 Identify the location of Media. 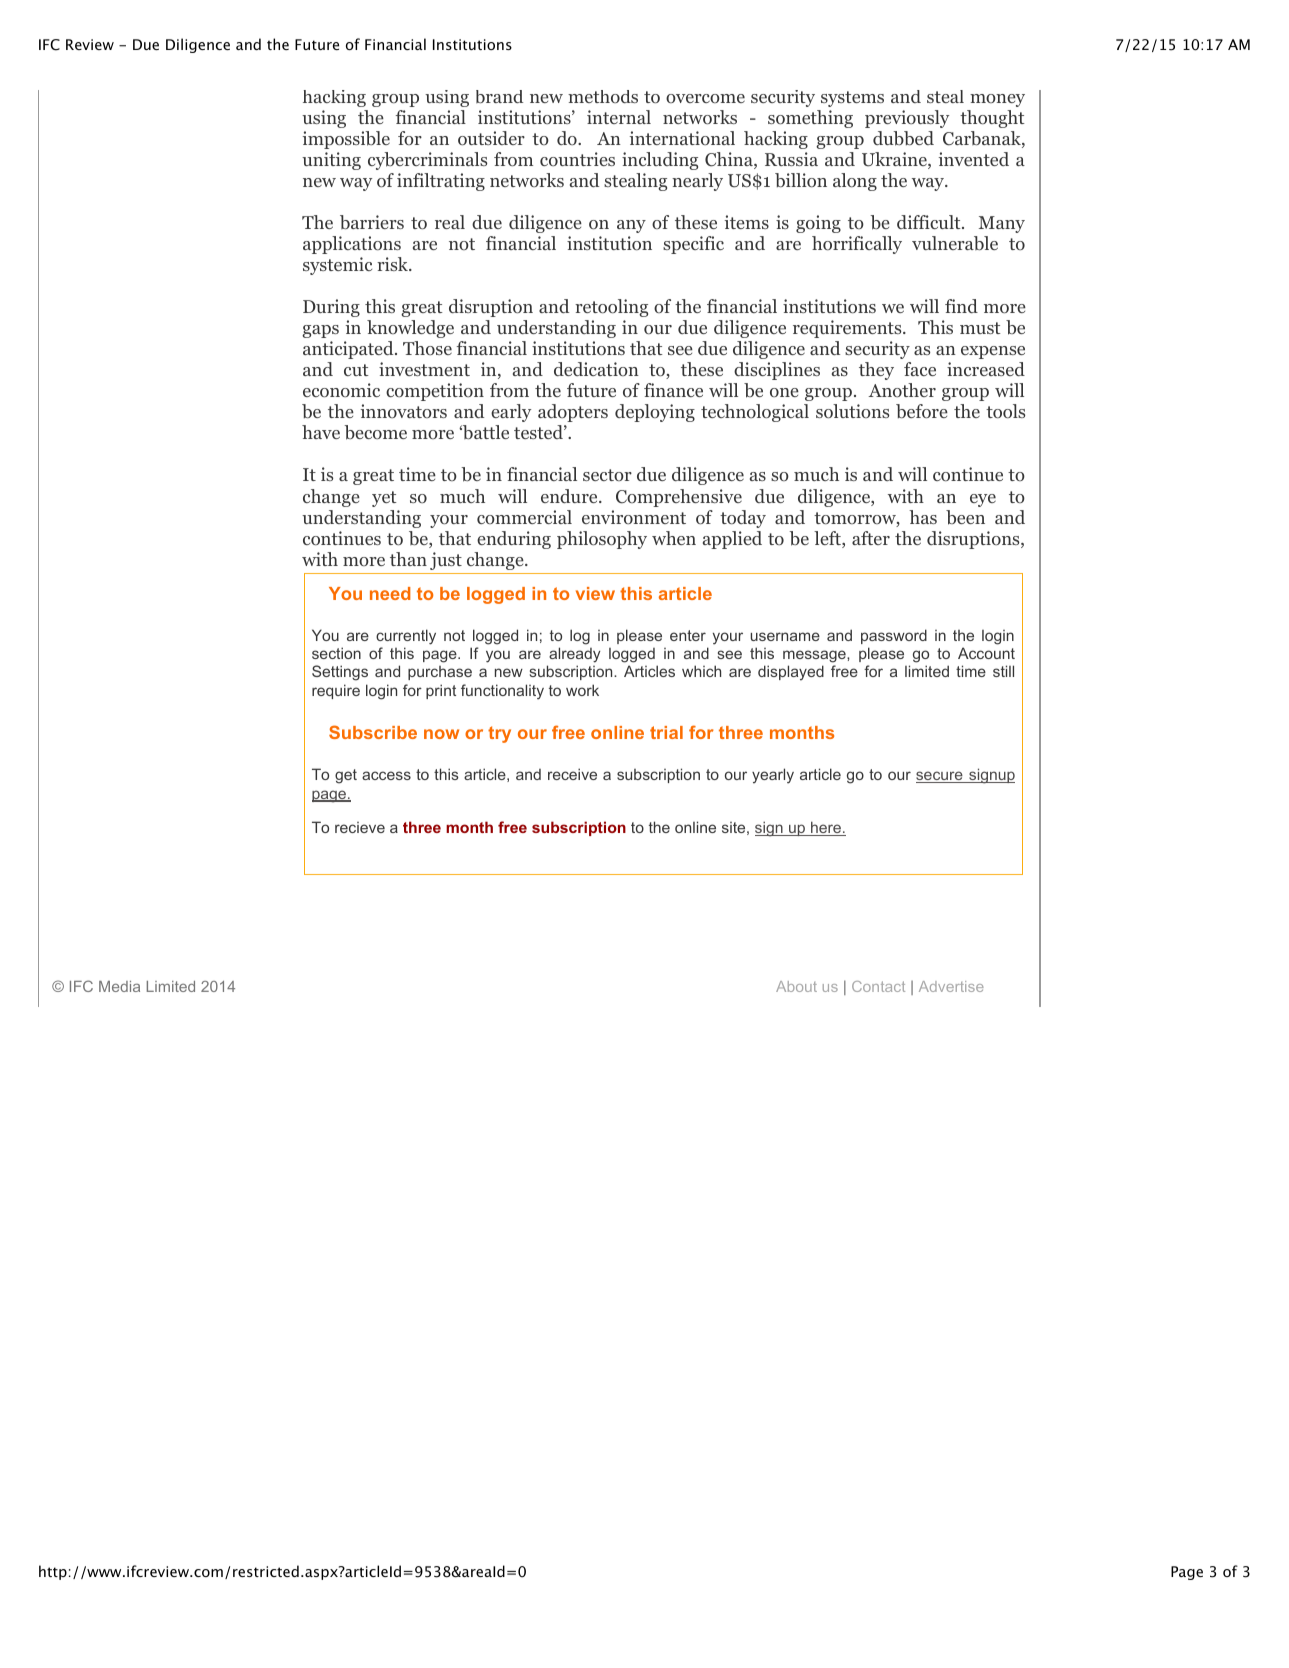
(119, 986).
